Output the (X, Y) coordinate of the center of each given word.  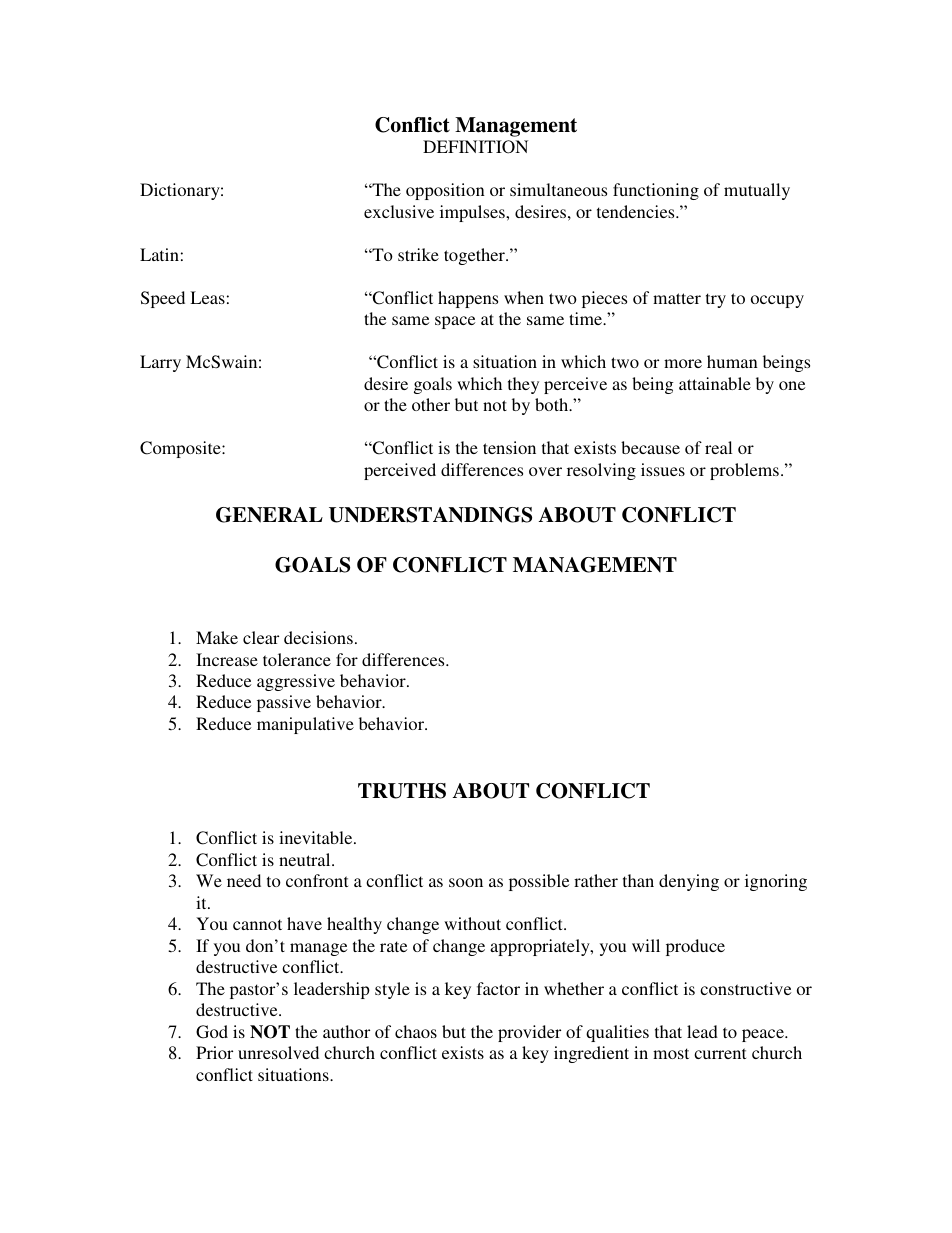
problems (744, 471)
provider (529, 1033)
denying (689, 882)
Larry (160, 363)
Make (217, 637)
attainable (715, 383)
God (212, 1032)
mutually (757, 191)
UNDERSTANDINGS (430, 515)
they (523, 385)
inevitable (317, 837)
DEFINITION (475, 147)
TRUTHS (402, 791)
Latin (159, 254)
